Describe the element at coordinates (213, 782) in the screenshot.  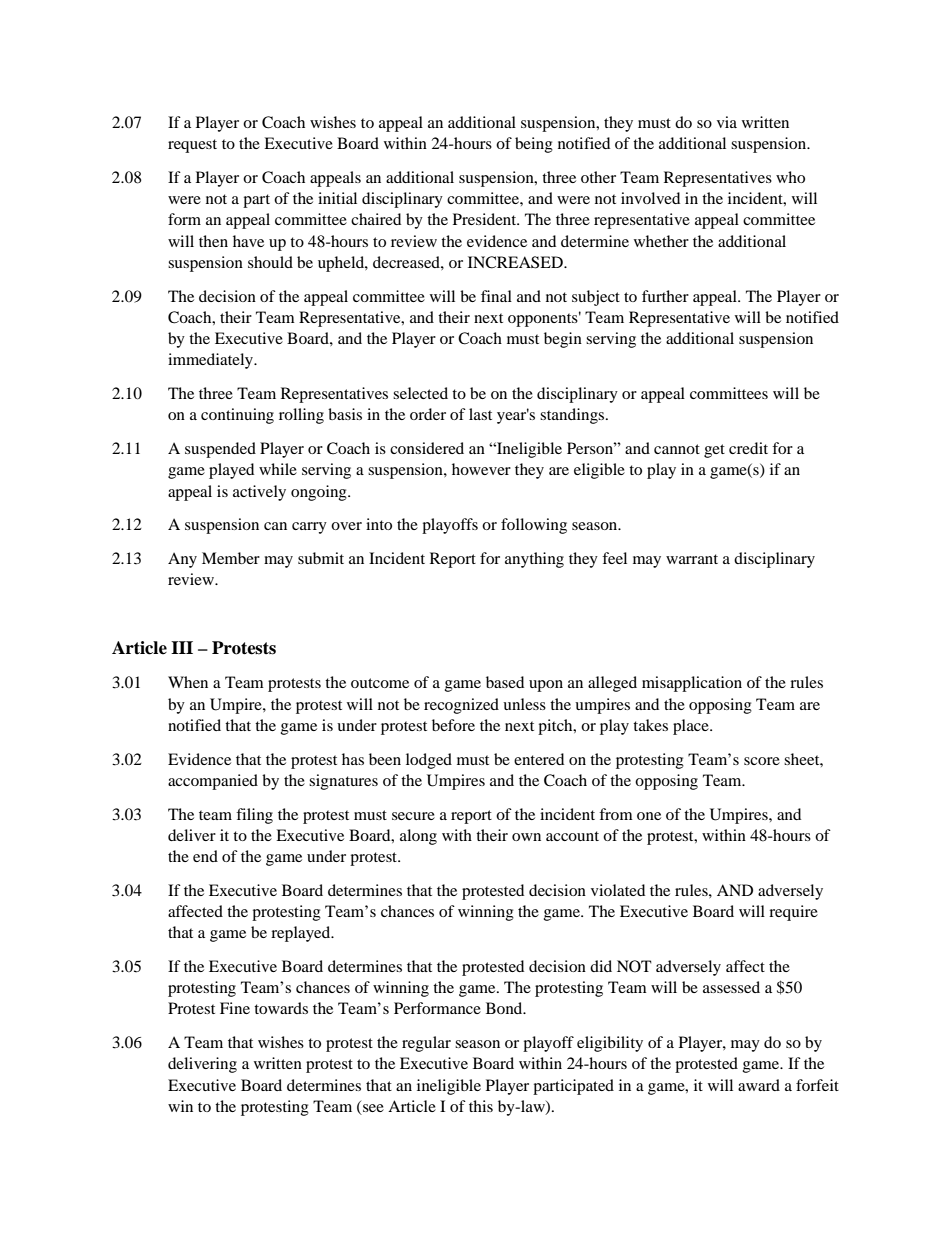
I see `accompanied` at that location.
